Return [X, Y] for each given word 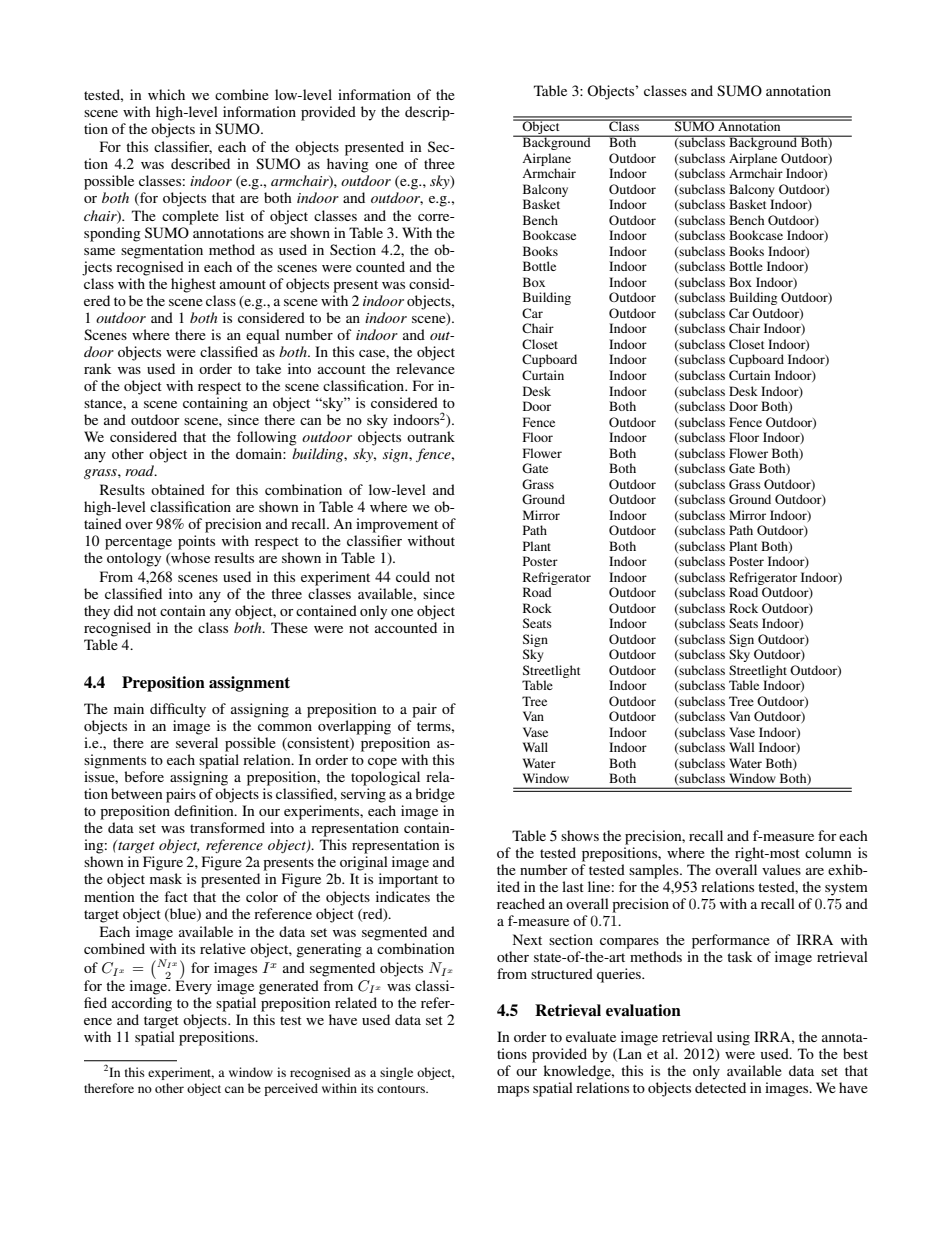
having [348, 165]
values [781, 869]
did [123, 610]
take [268, 368]
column [828, 852]
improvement [397, 525]
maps [513, 1091]
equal [263, 336]
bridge [435, 795]
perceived [291, 1089]
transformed [227, 827]
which [166, 94]
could [413, 576]
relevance [425, 368]
